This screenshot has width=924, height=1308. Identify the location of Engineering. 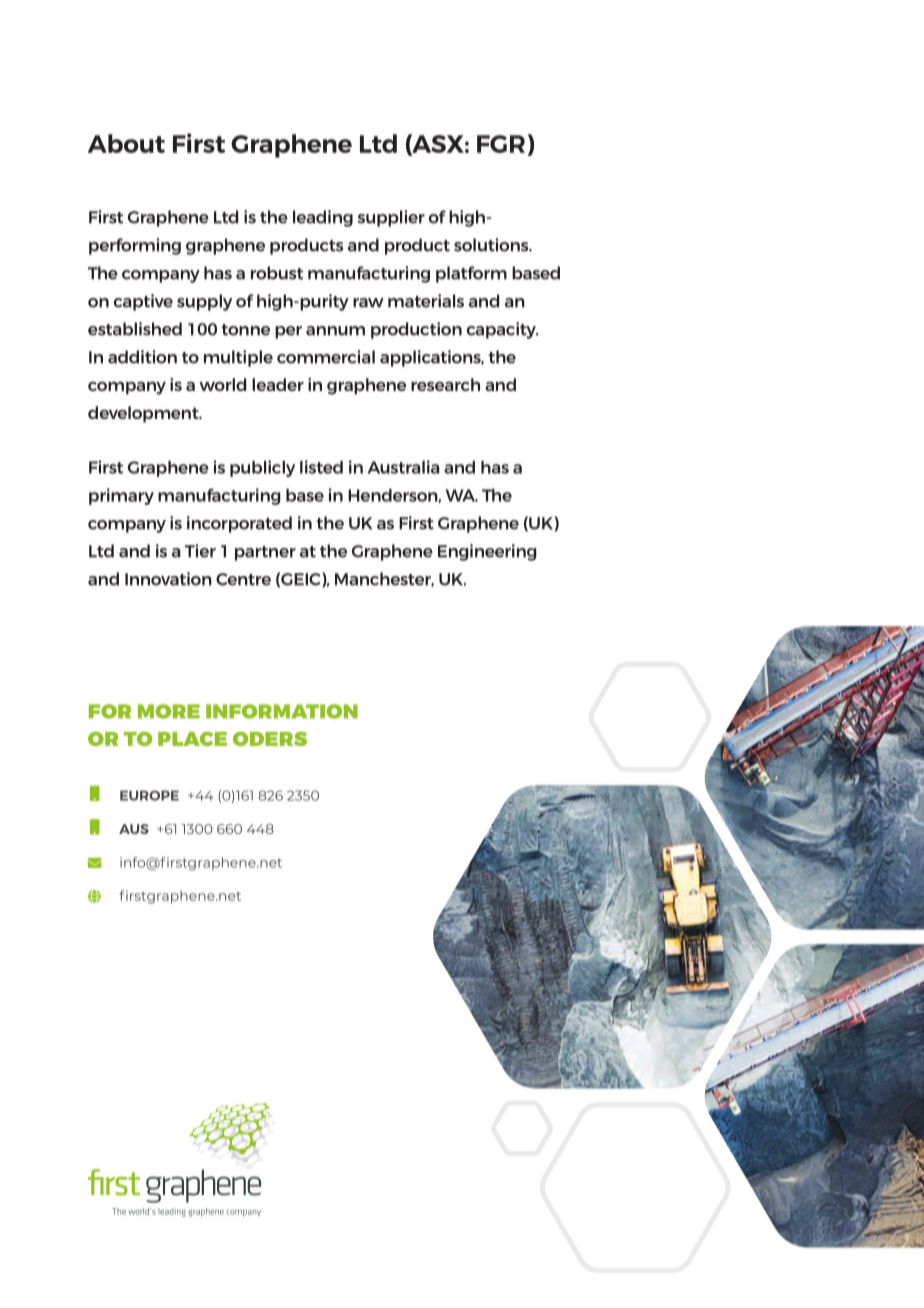
(487, 552).
